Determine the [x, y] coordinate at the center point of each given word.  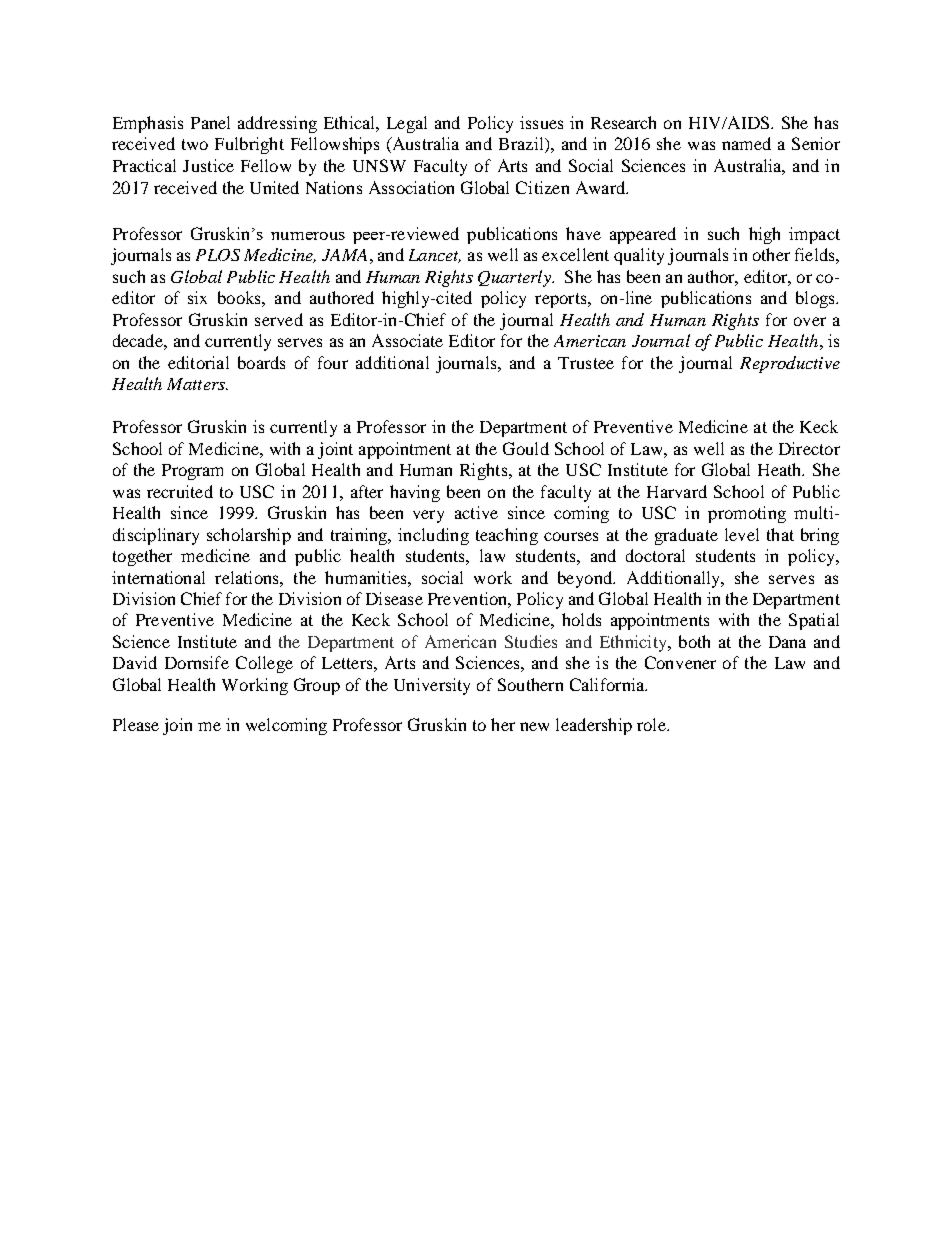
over [810, 321]
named [746, 143]
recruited [180, 491]
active [476, 512]
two [195, 144]
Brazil [522, 145]
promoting [747, 514]
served [279, 319]
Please [136, 724]
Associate [407, 340]
